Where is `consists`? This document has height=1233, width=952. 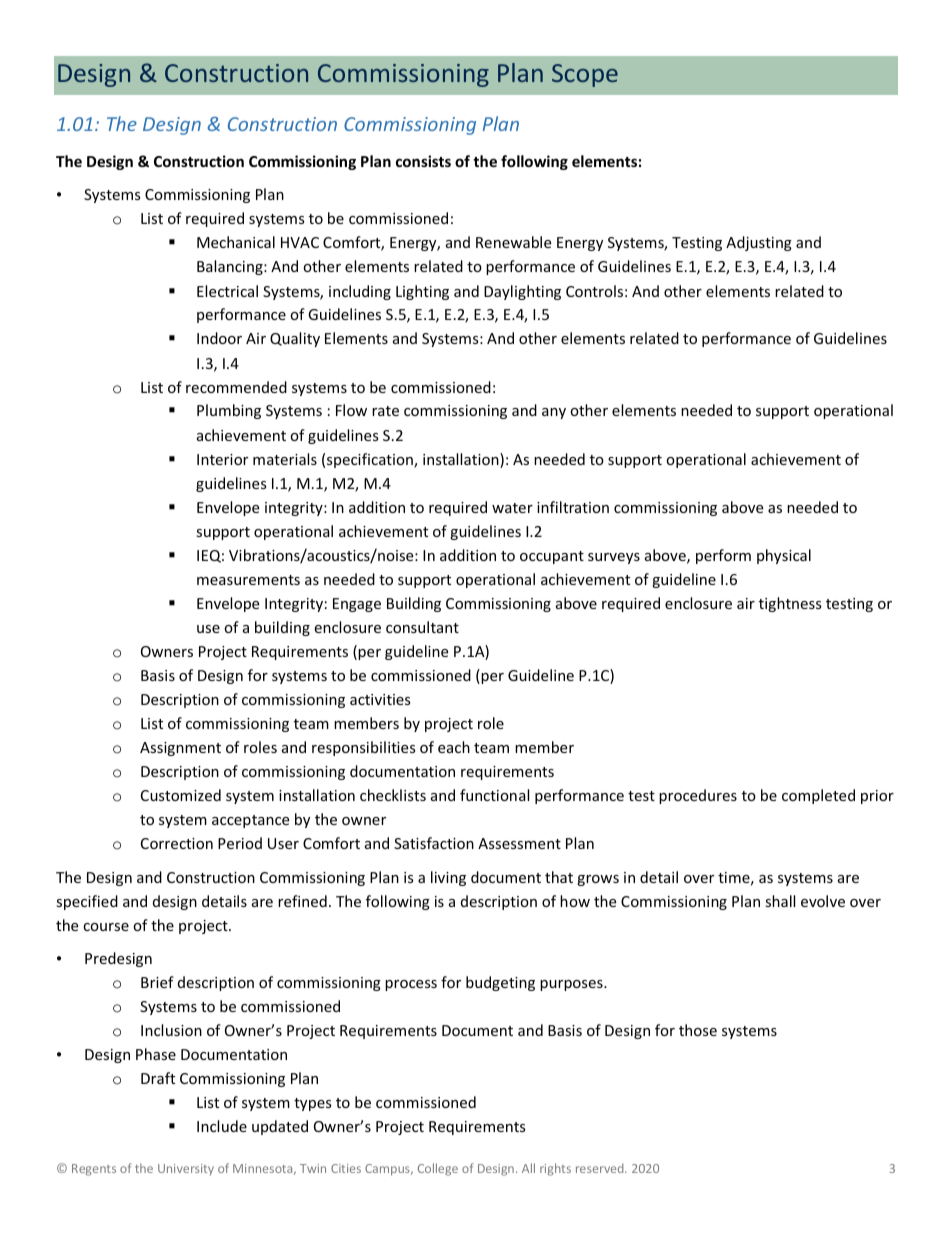 consists is located at coordinates (423, 161).
